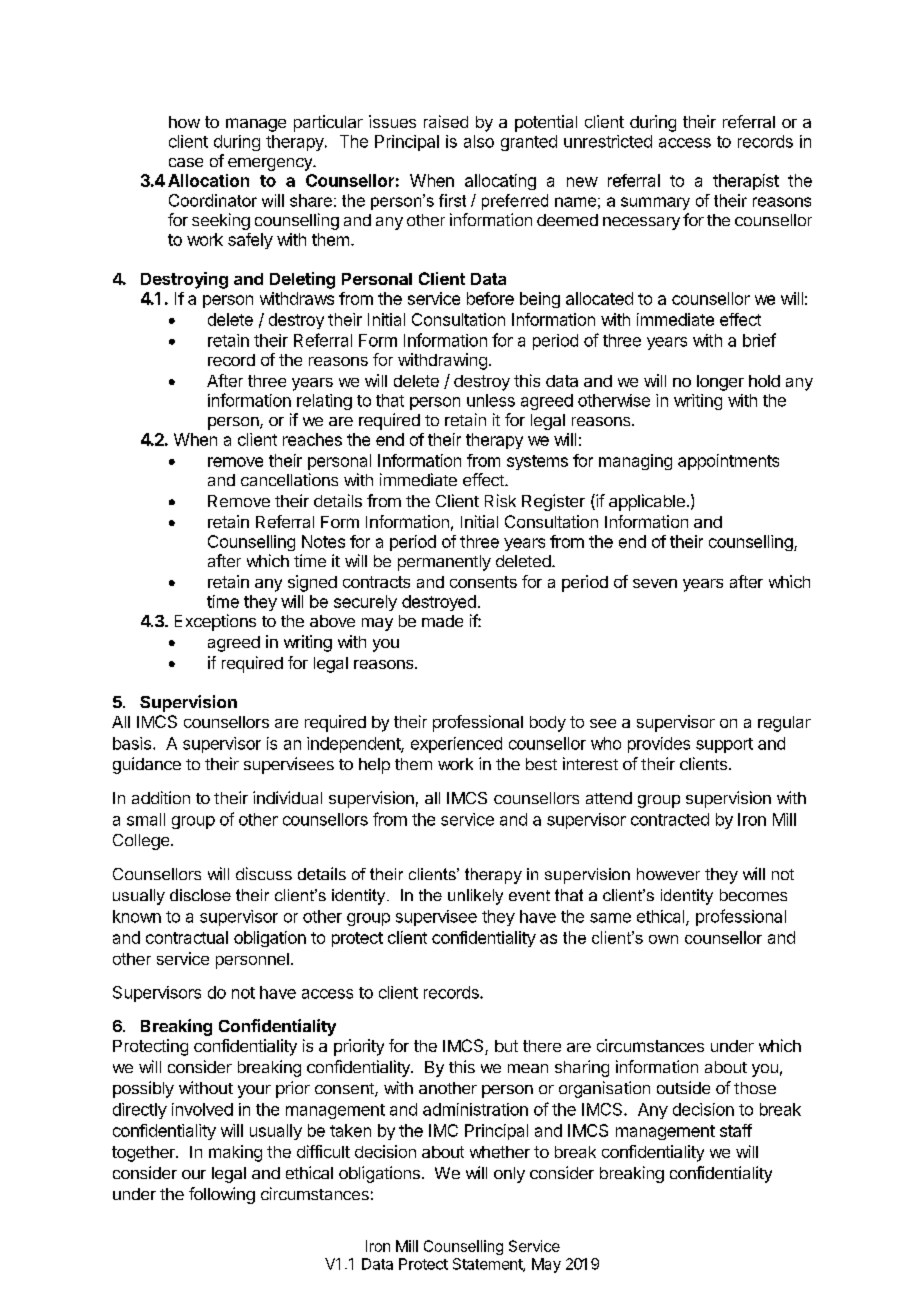  I want to click on case, so click(186, 162).
